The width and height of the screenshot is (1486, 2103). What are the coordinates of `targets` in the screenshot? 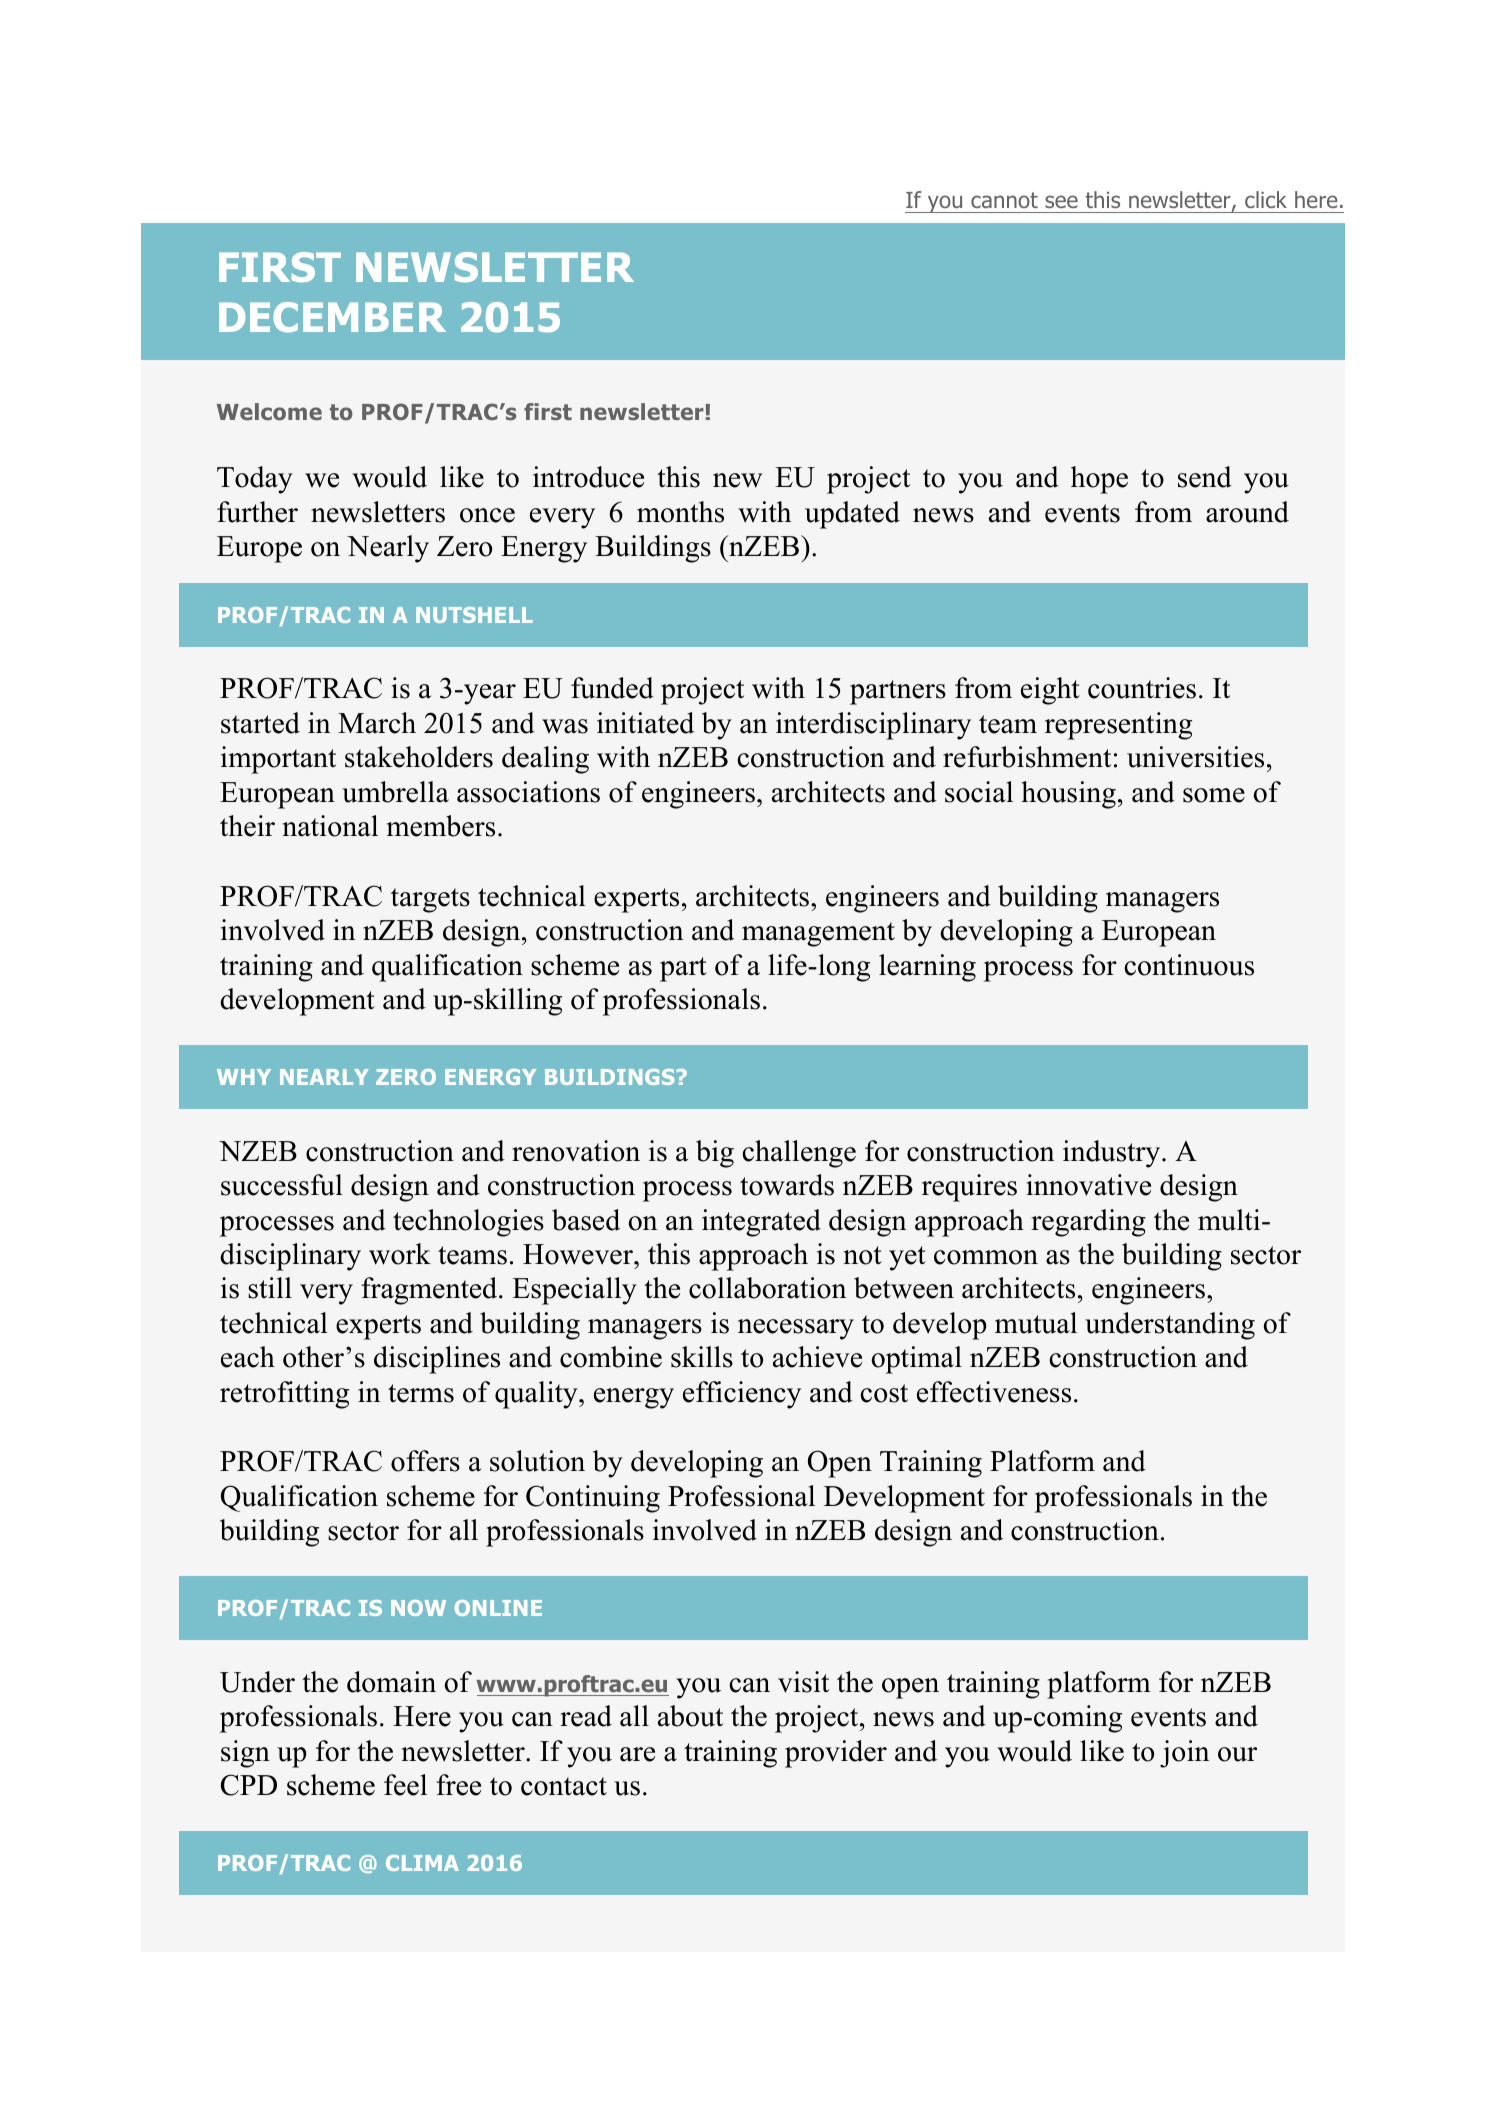 It's located at (430, 900).
